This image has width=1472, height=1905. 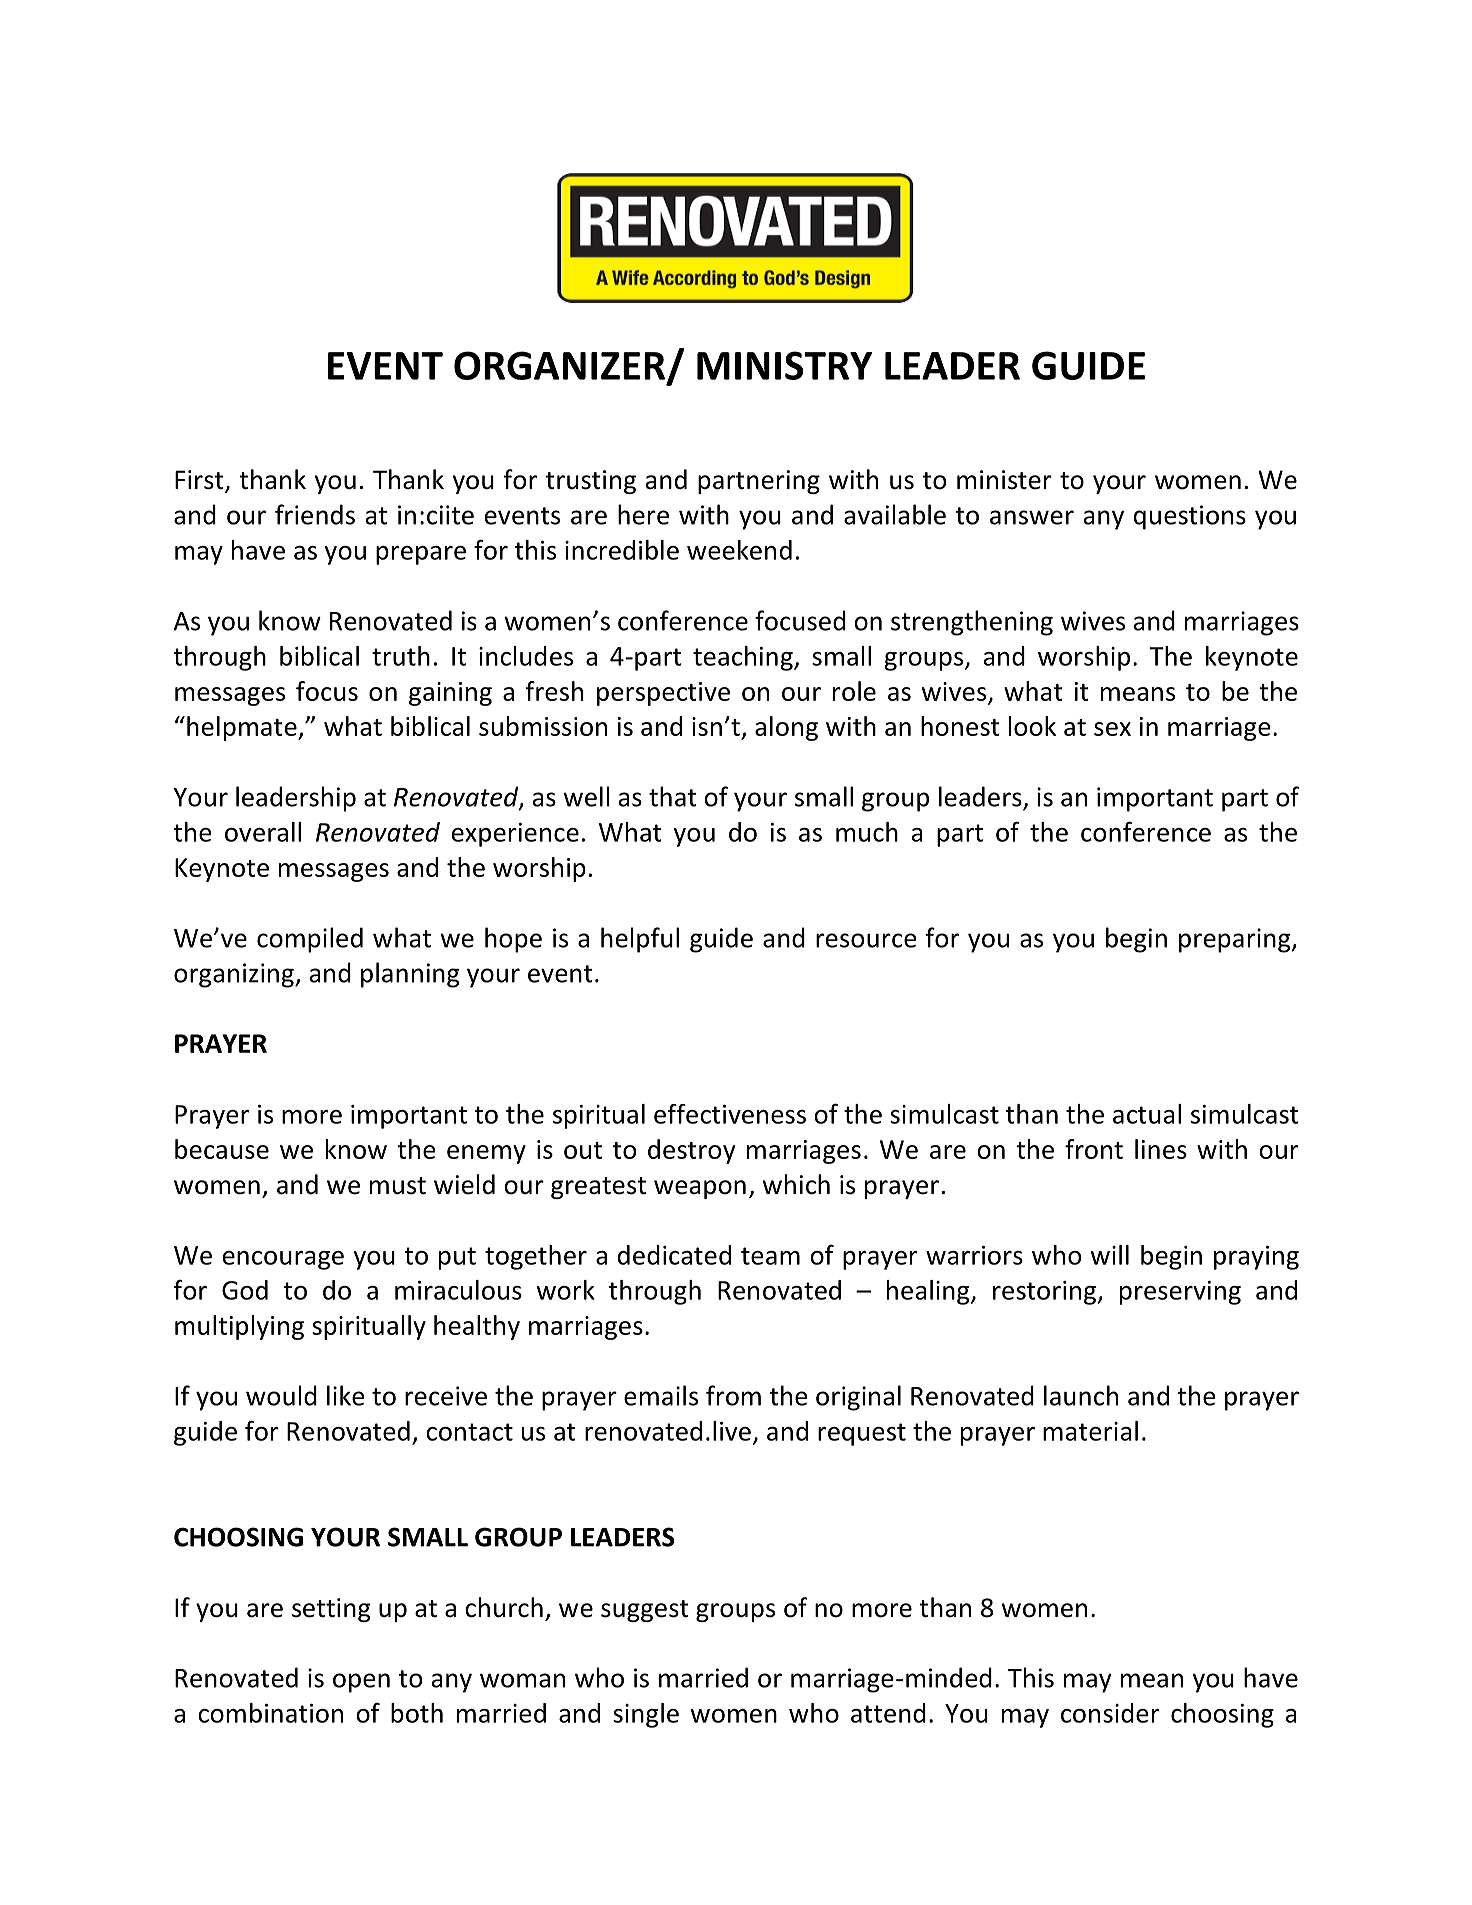 I want to click on consider, so click(x=1110, y=1713).
